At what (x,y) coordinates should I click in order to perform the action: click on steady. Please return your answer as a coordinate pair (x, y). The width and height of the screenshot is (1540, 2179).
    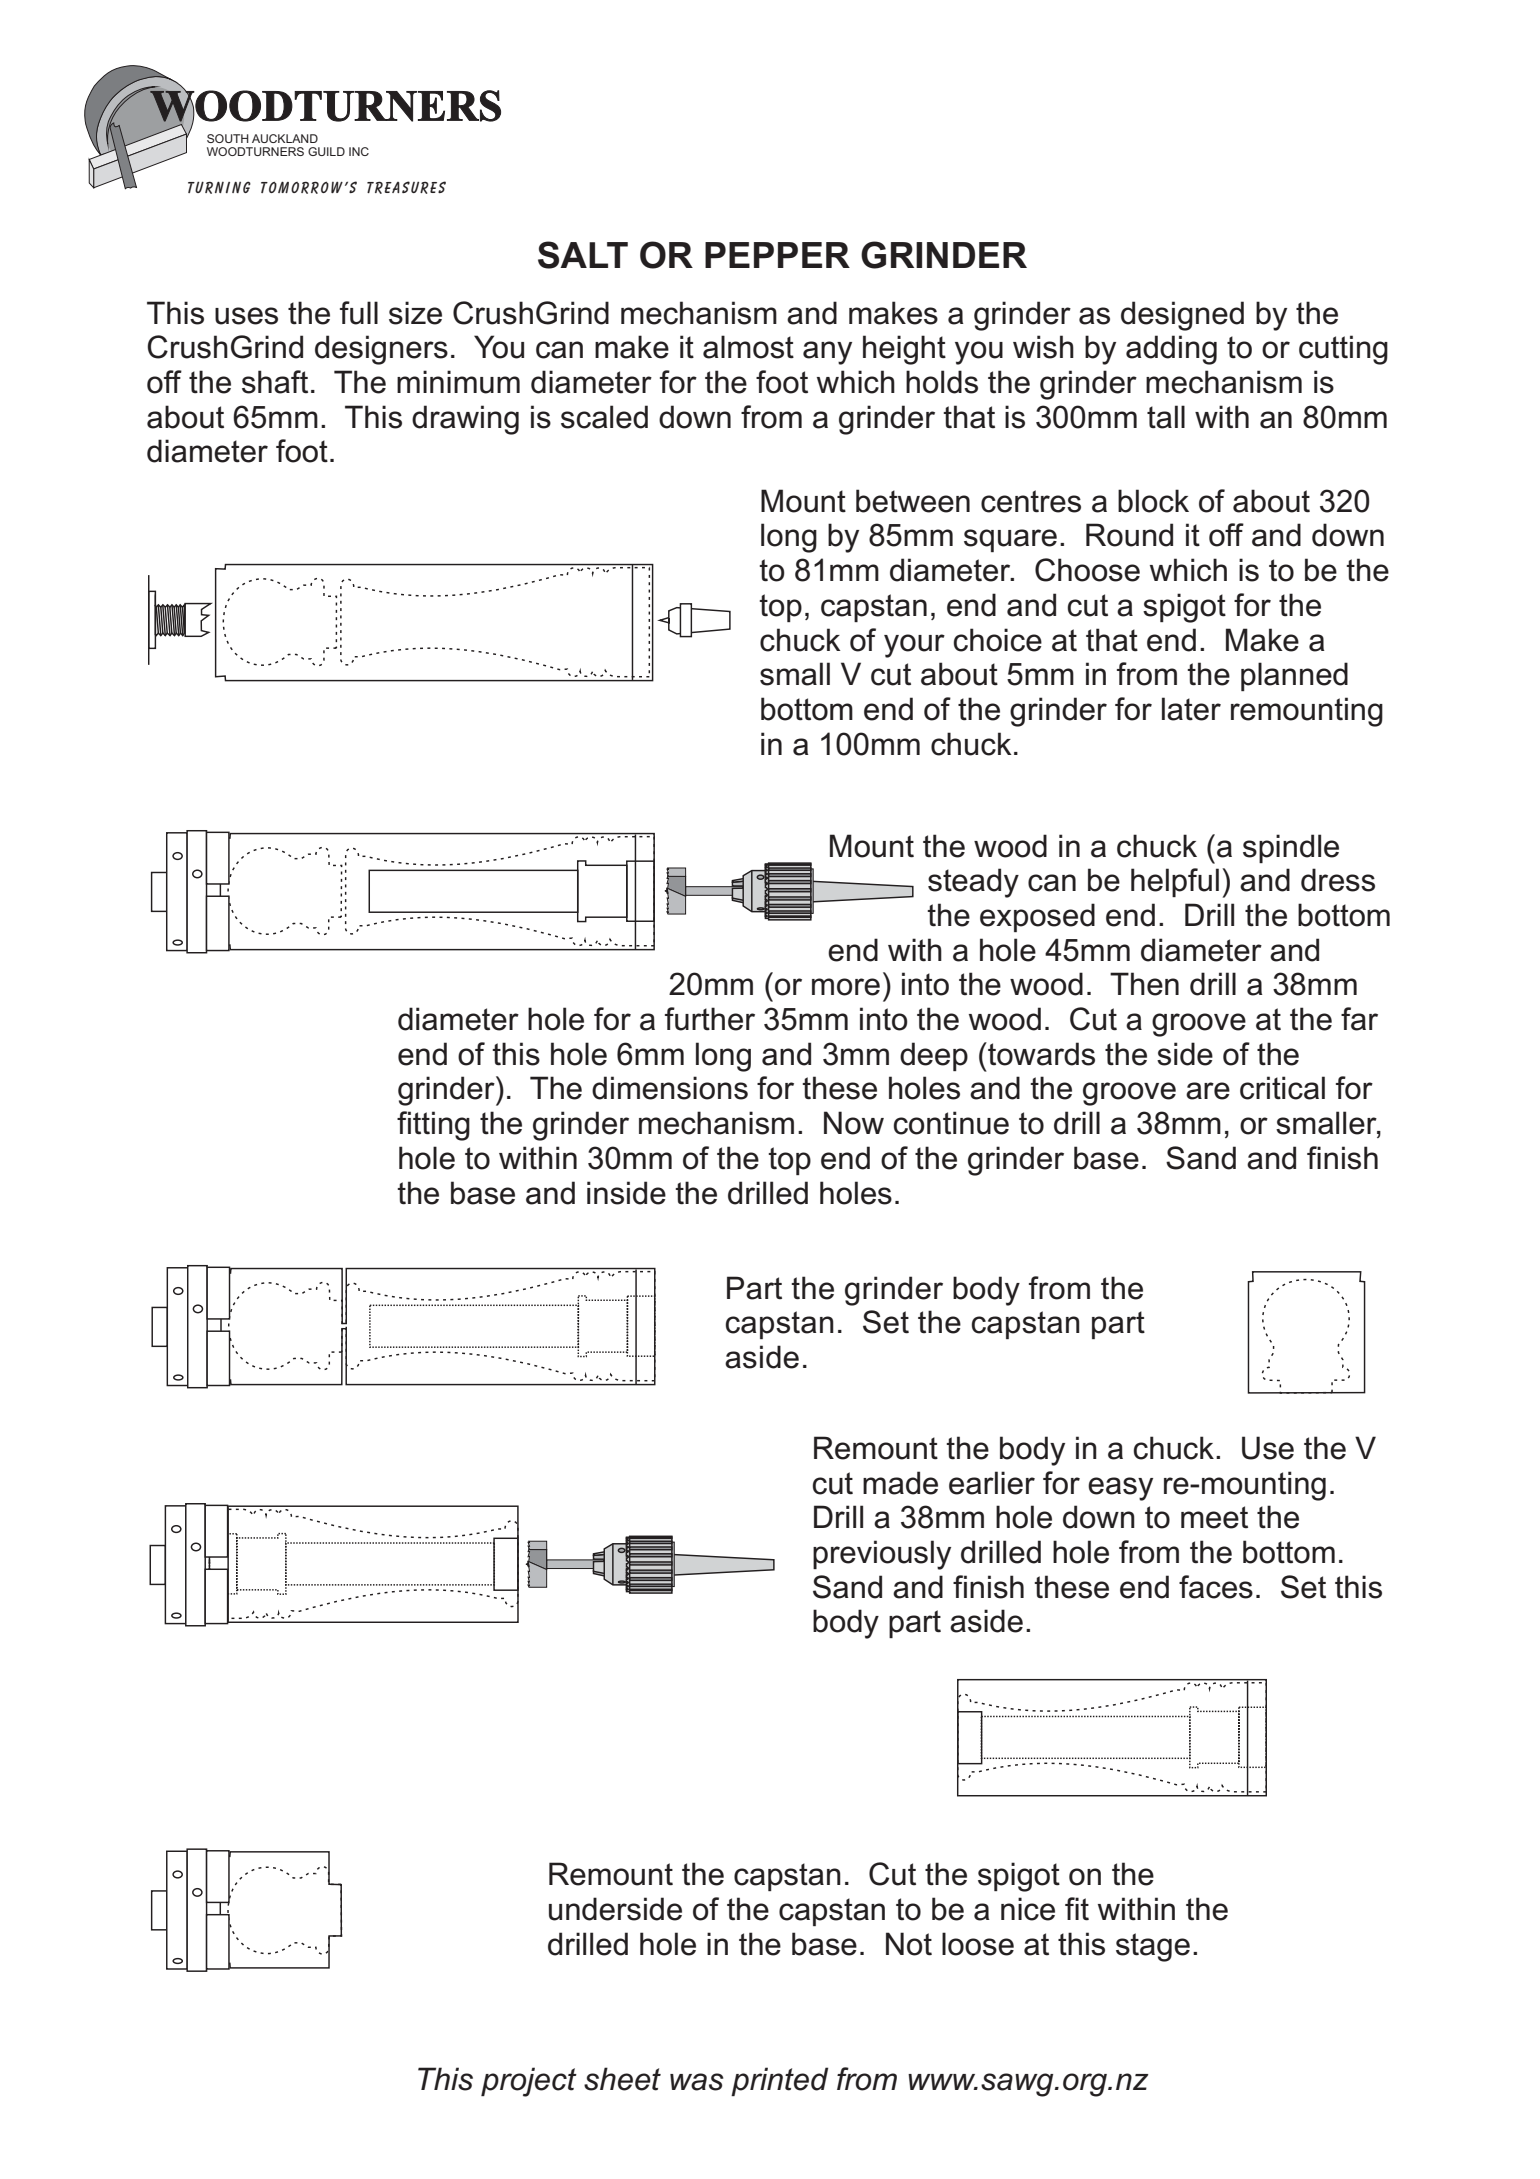
    Looking at the image, I should click on (973, 883).
